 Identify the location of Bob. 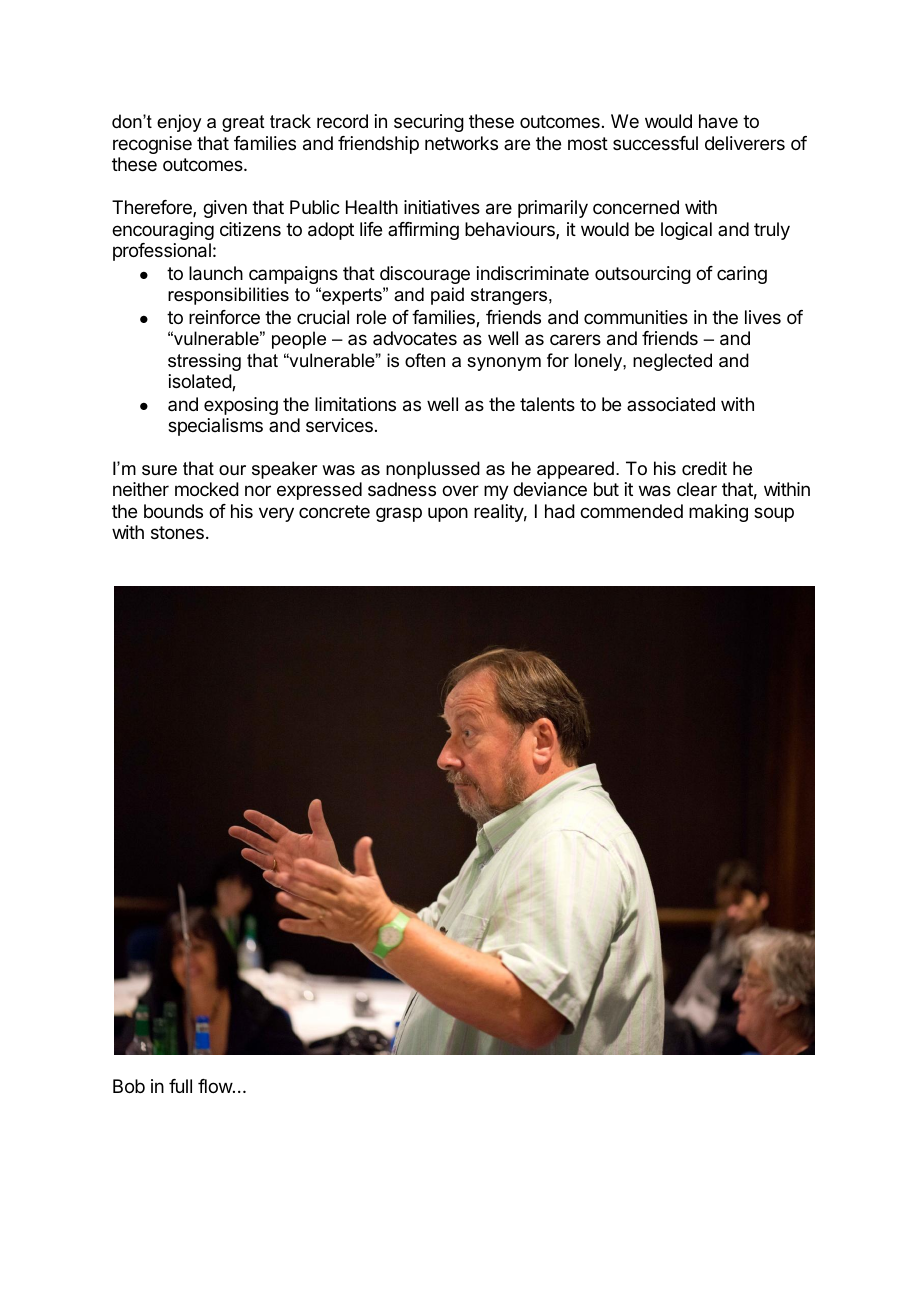
(129, 1086).
